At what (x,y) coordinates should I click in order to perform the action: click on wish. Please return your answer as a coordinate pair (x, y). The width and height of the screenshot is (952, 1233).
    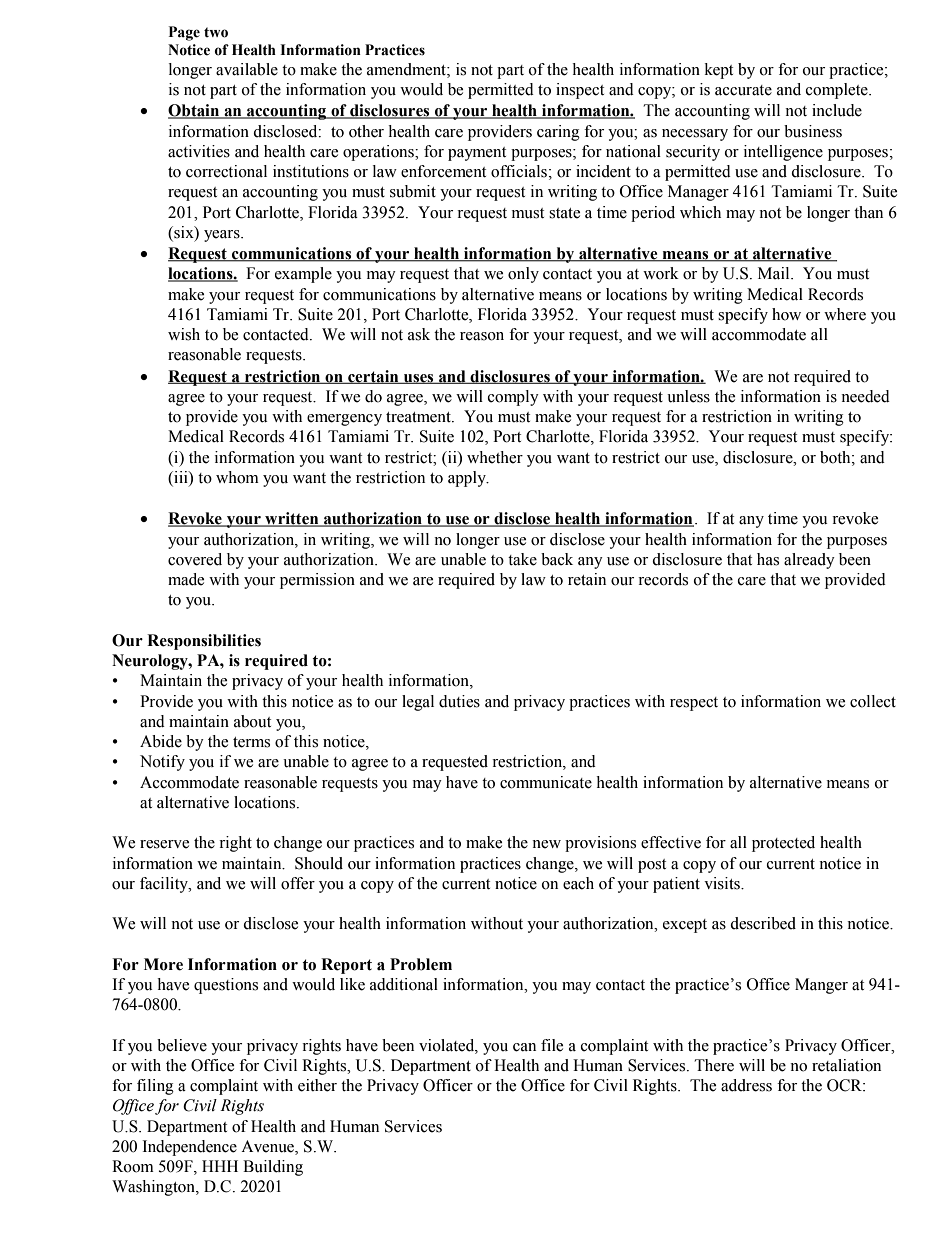
    Looking at the image, I should click on (184, 334).
